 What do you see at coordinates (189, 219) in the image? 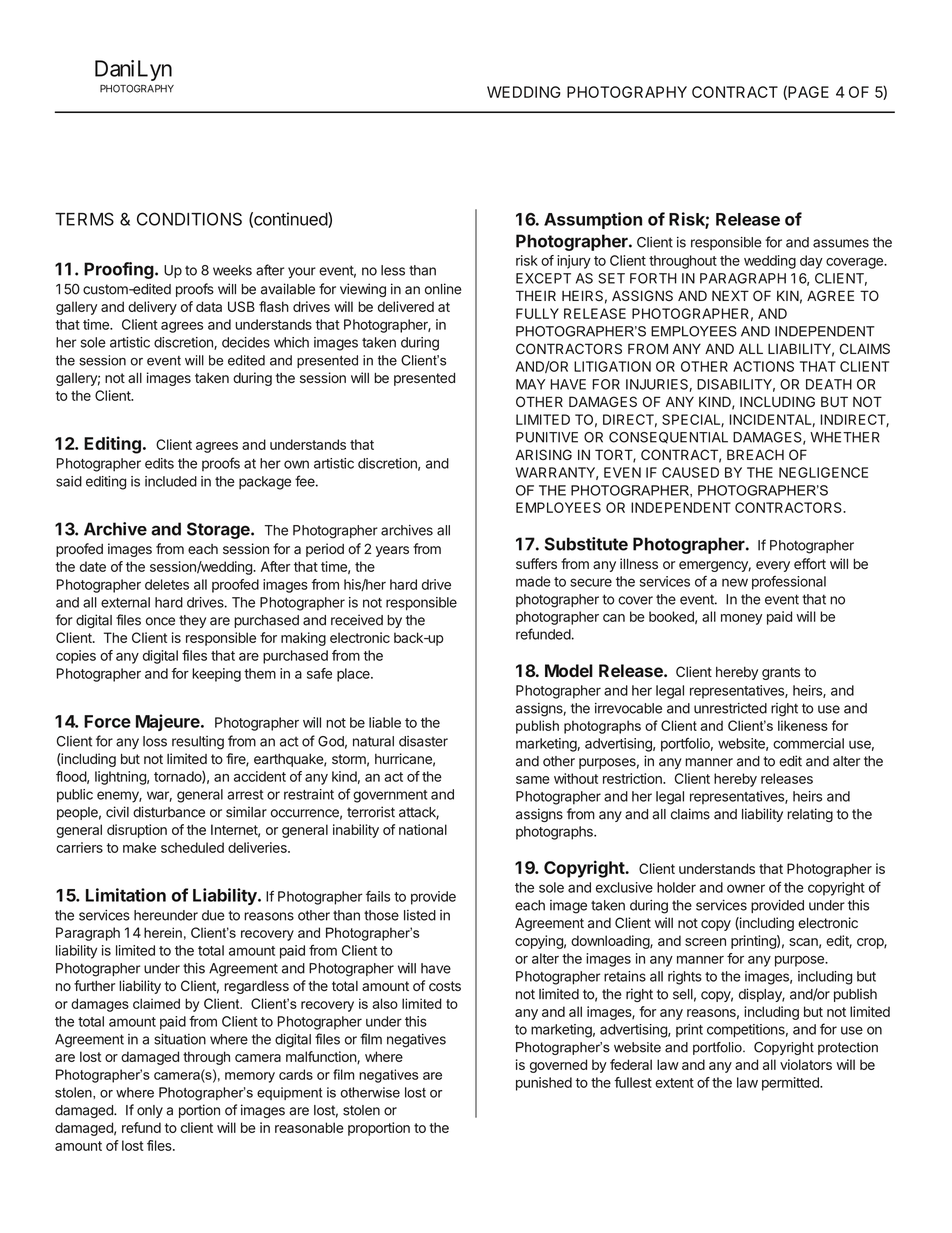
I see `CONDITIONS` at bounding box center [189, 219].
